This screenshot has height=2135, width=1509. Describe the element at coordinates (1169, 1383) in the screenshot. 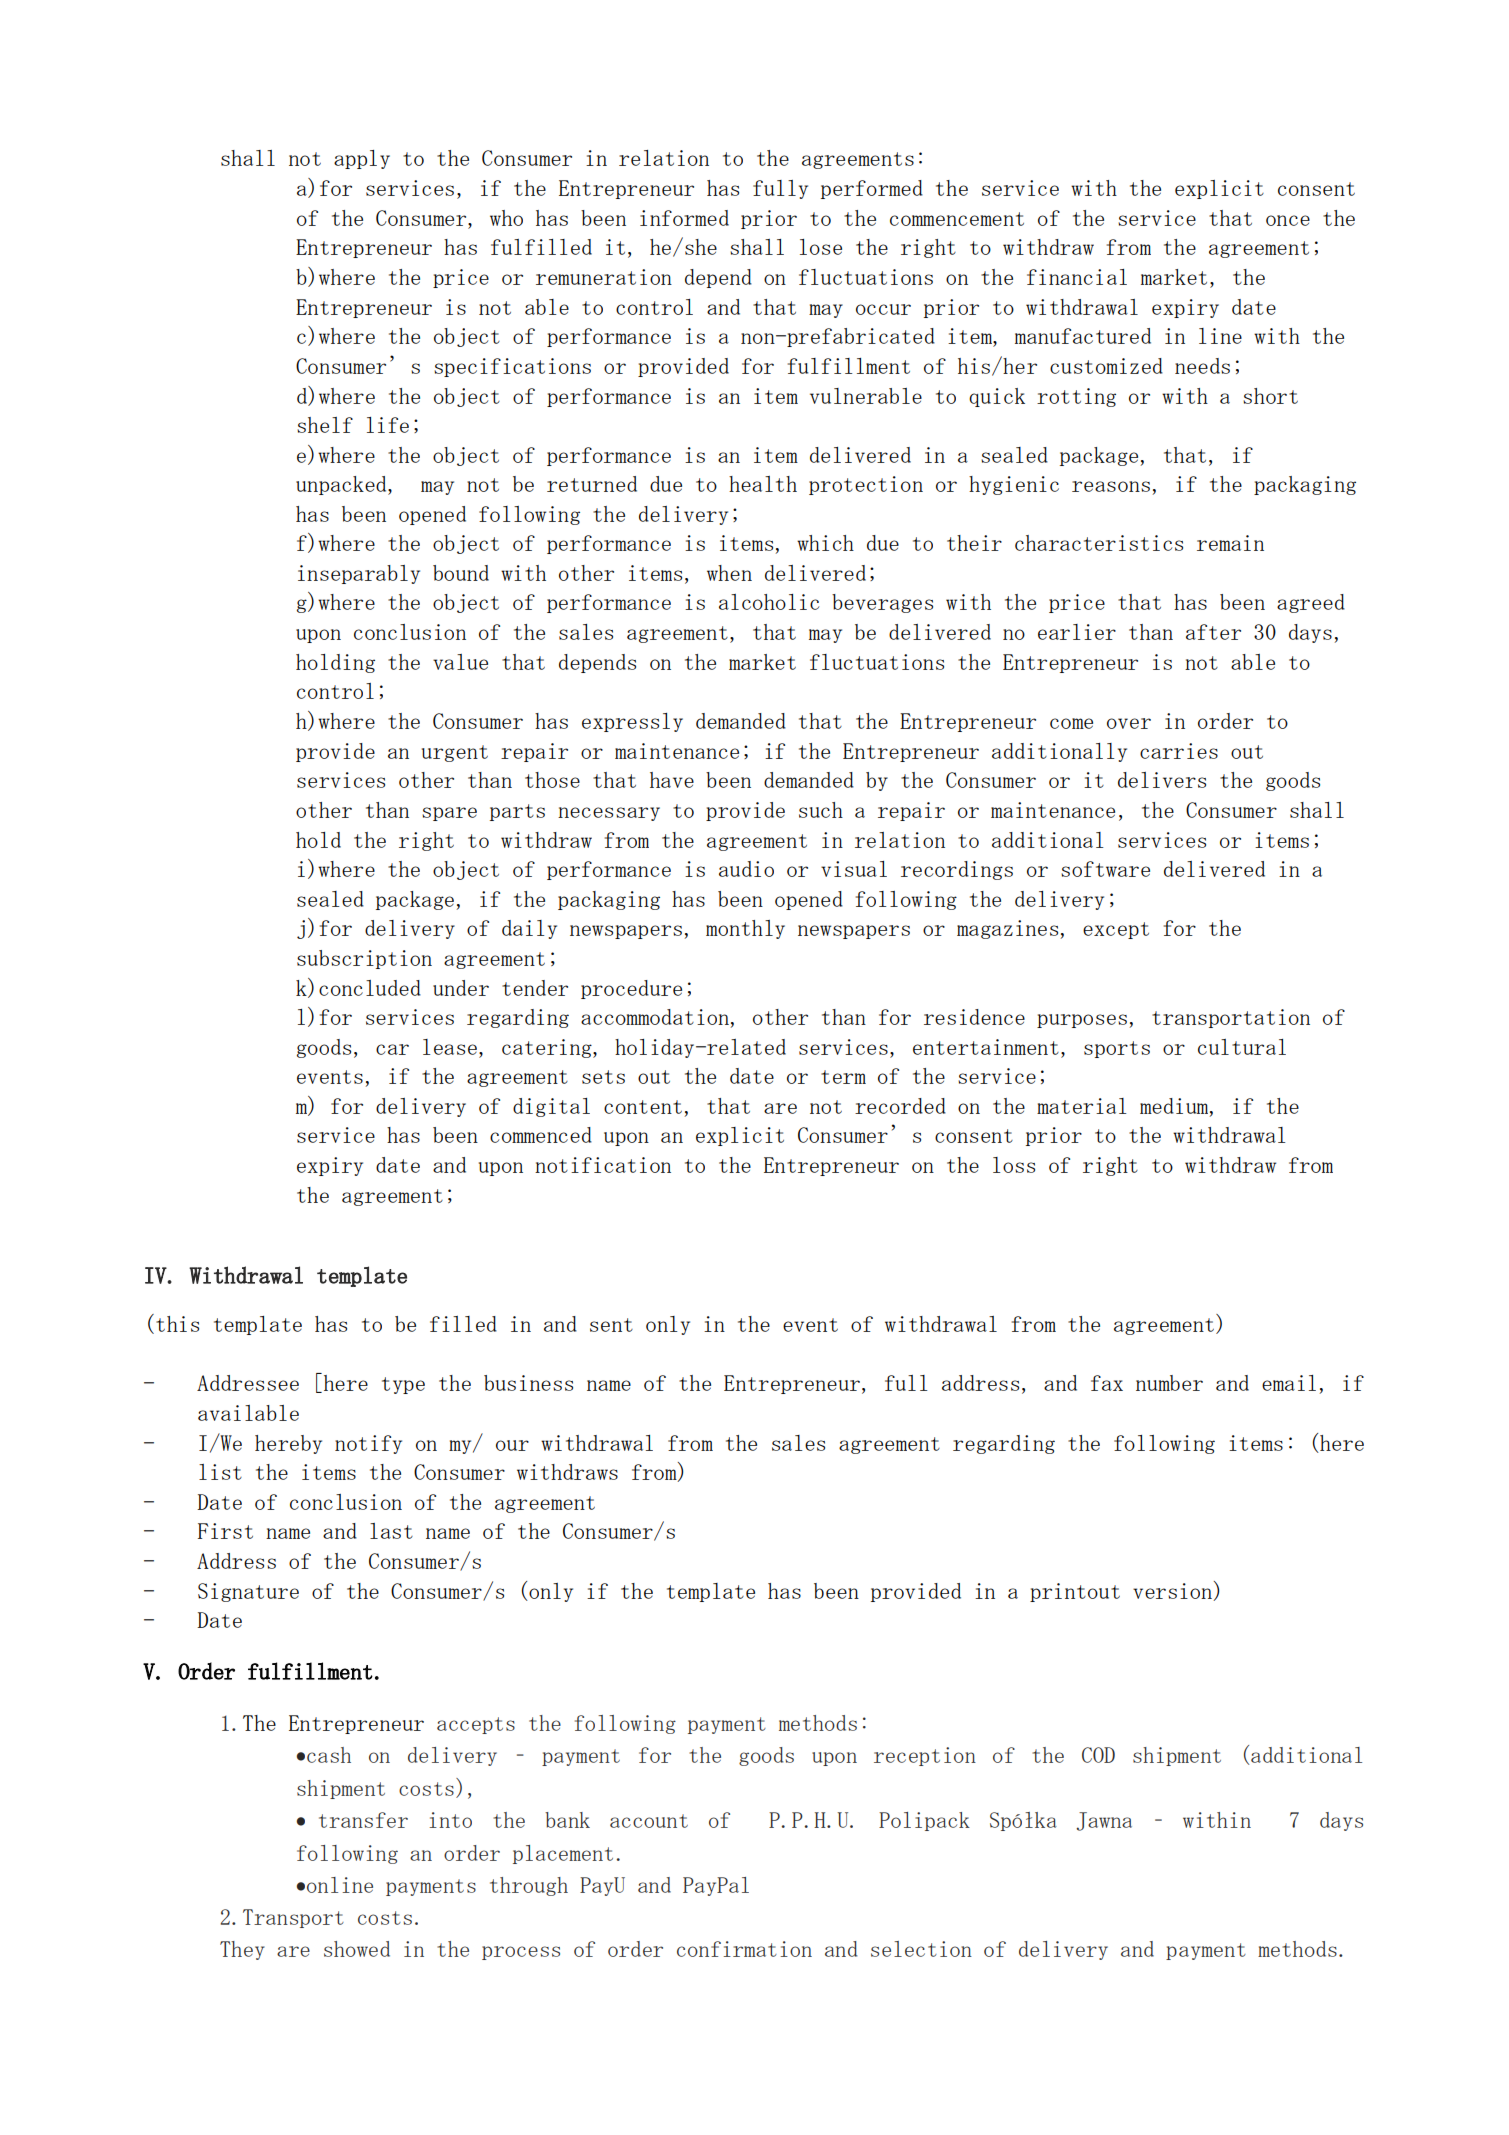

I see `number` at that location.
